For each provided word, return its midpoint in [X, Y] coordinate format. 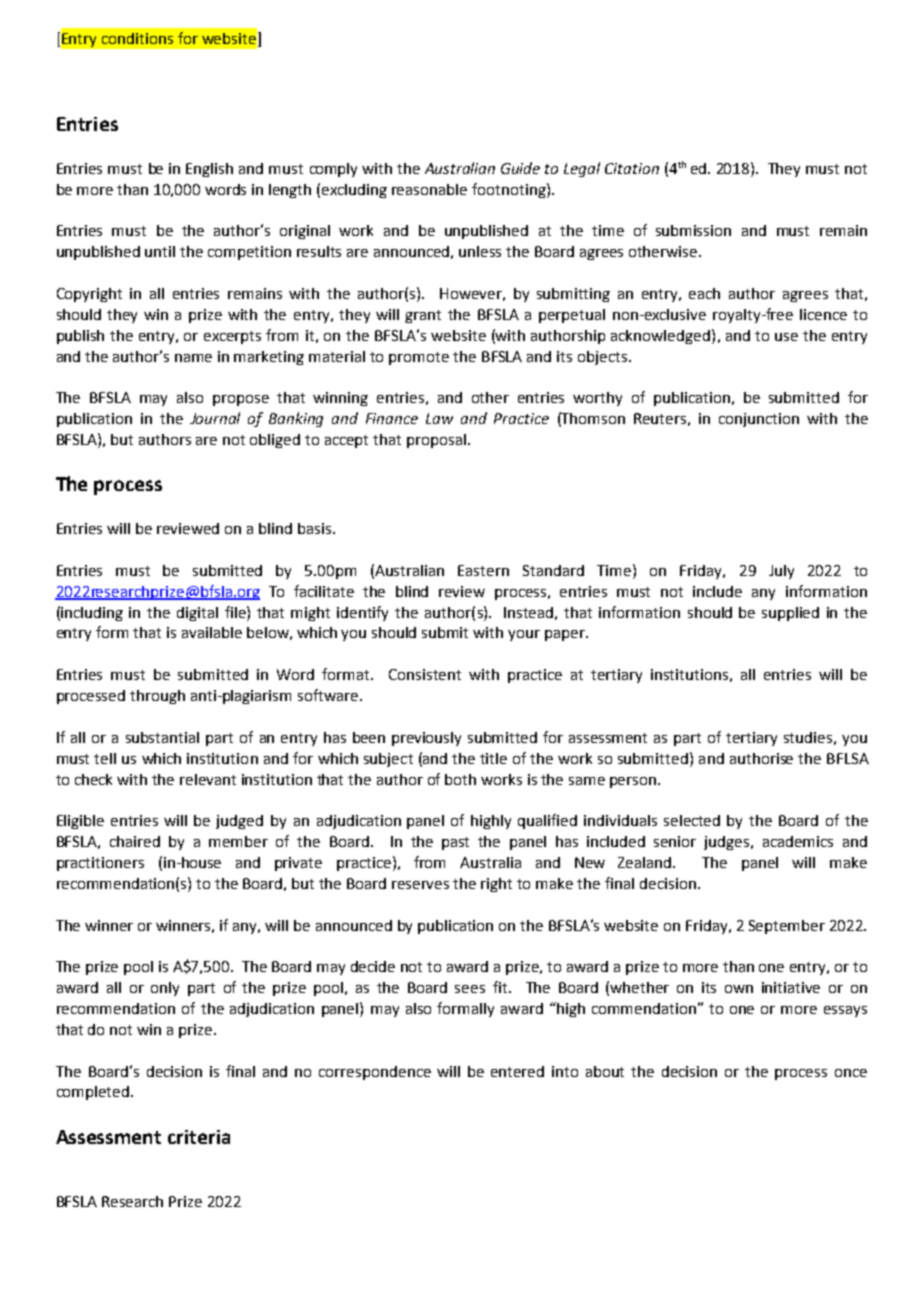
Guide [520, 168]
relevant [208, 779]
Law [439, 418]
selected [692, 820]
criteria [199, 1137]
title [493, 758]
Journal [215, 418]
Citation [632, 168]
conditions [137, 38]
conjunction [759, 420]
